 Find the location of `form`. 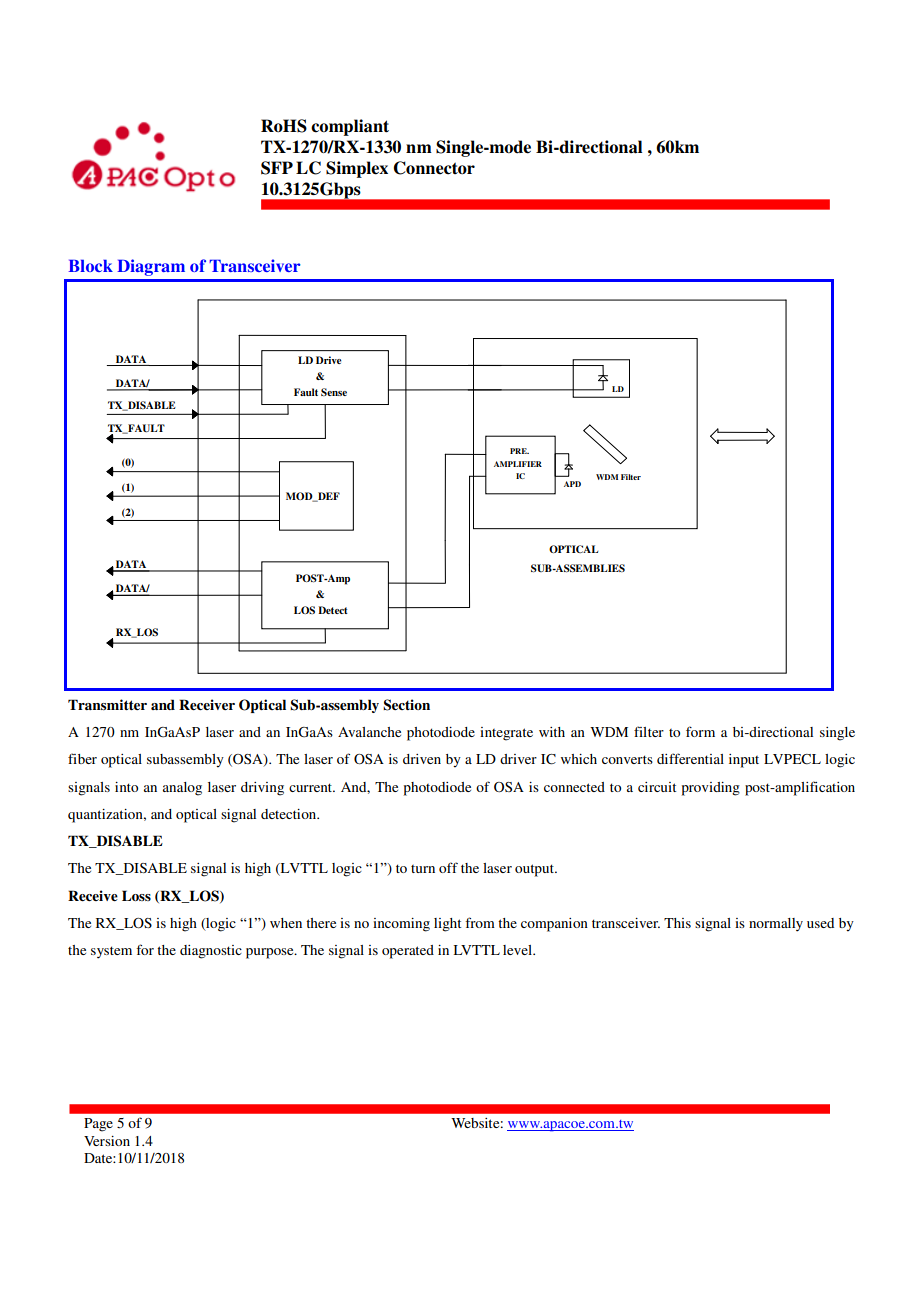

form is located at coordinates (700, 731).
